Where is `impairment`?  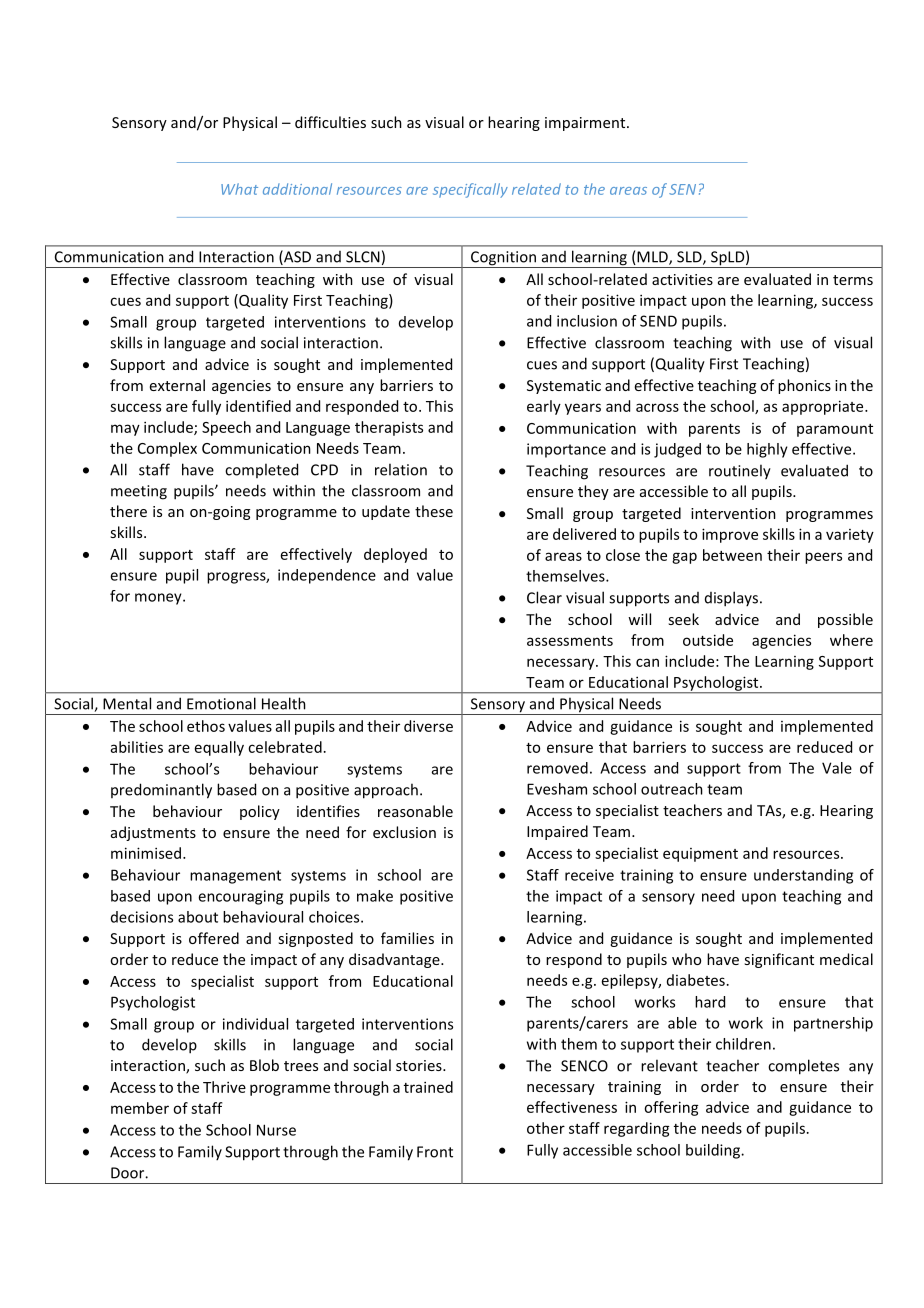 impairment is located at coordinates (586, 124).
